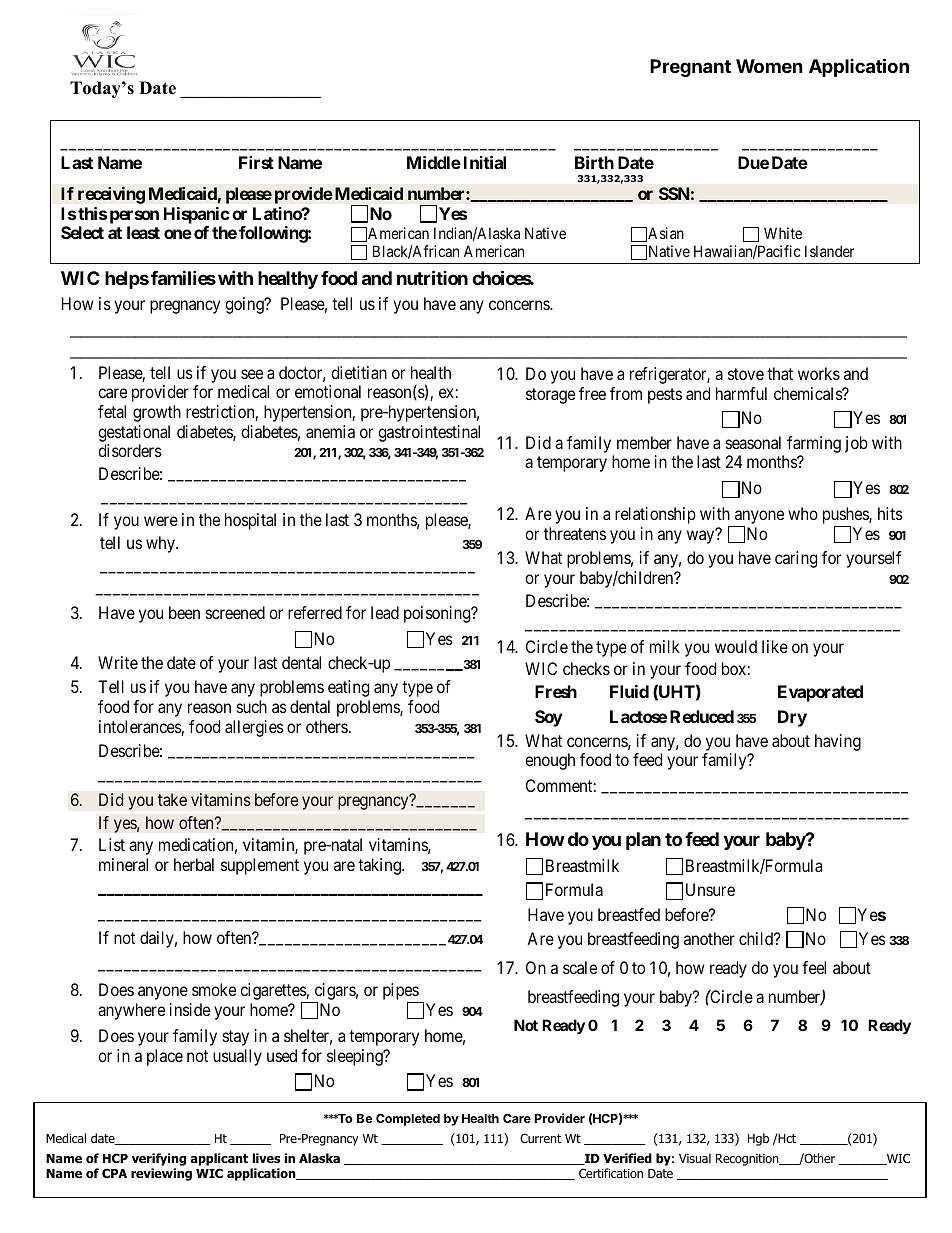  I want to click on Hgb, so click(758, 1139).
